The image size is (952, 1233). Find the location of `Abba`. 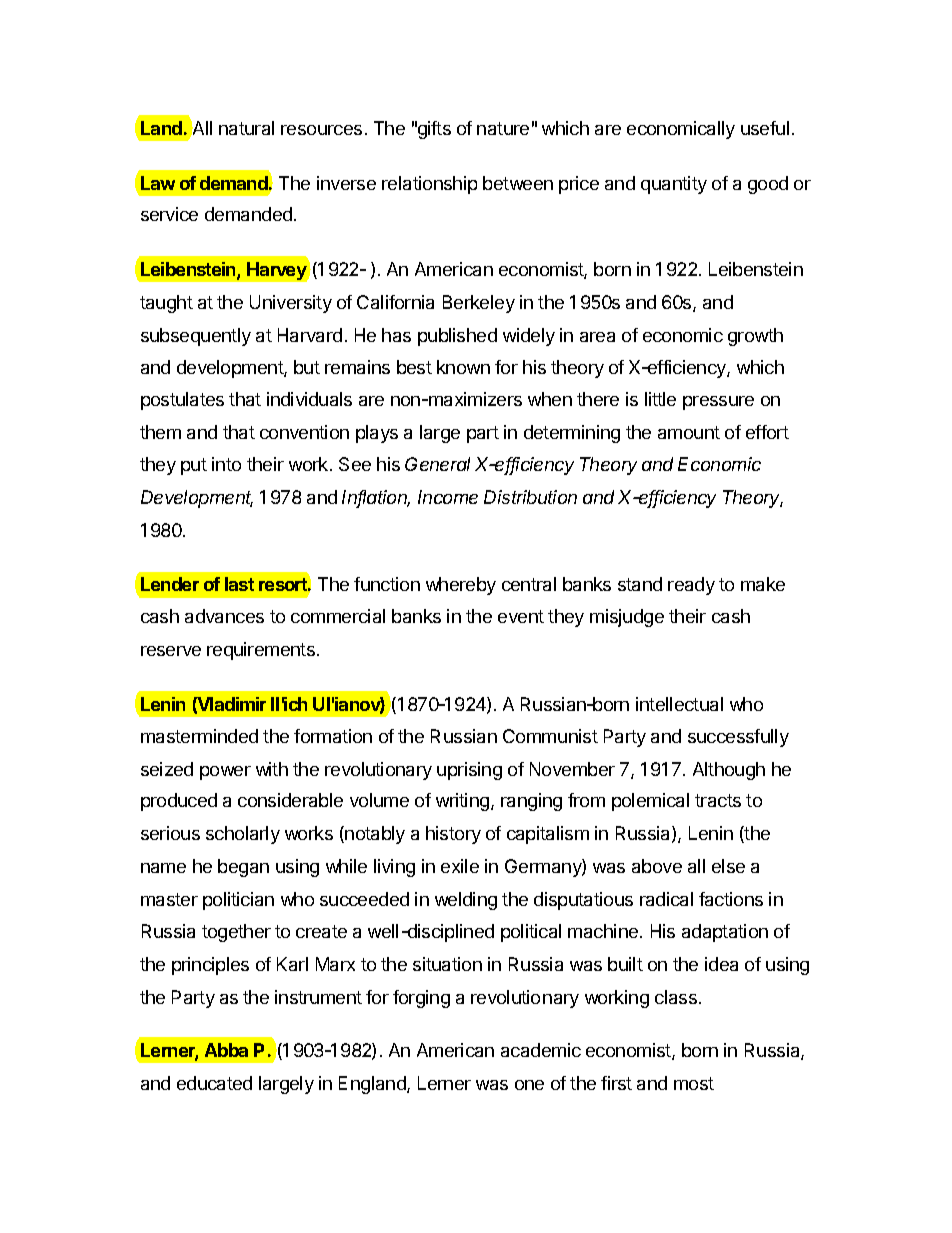

Abba is located at coordinates (226, 1050).
